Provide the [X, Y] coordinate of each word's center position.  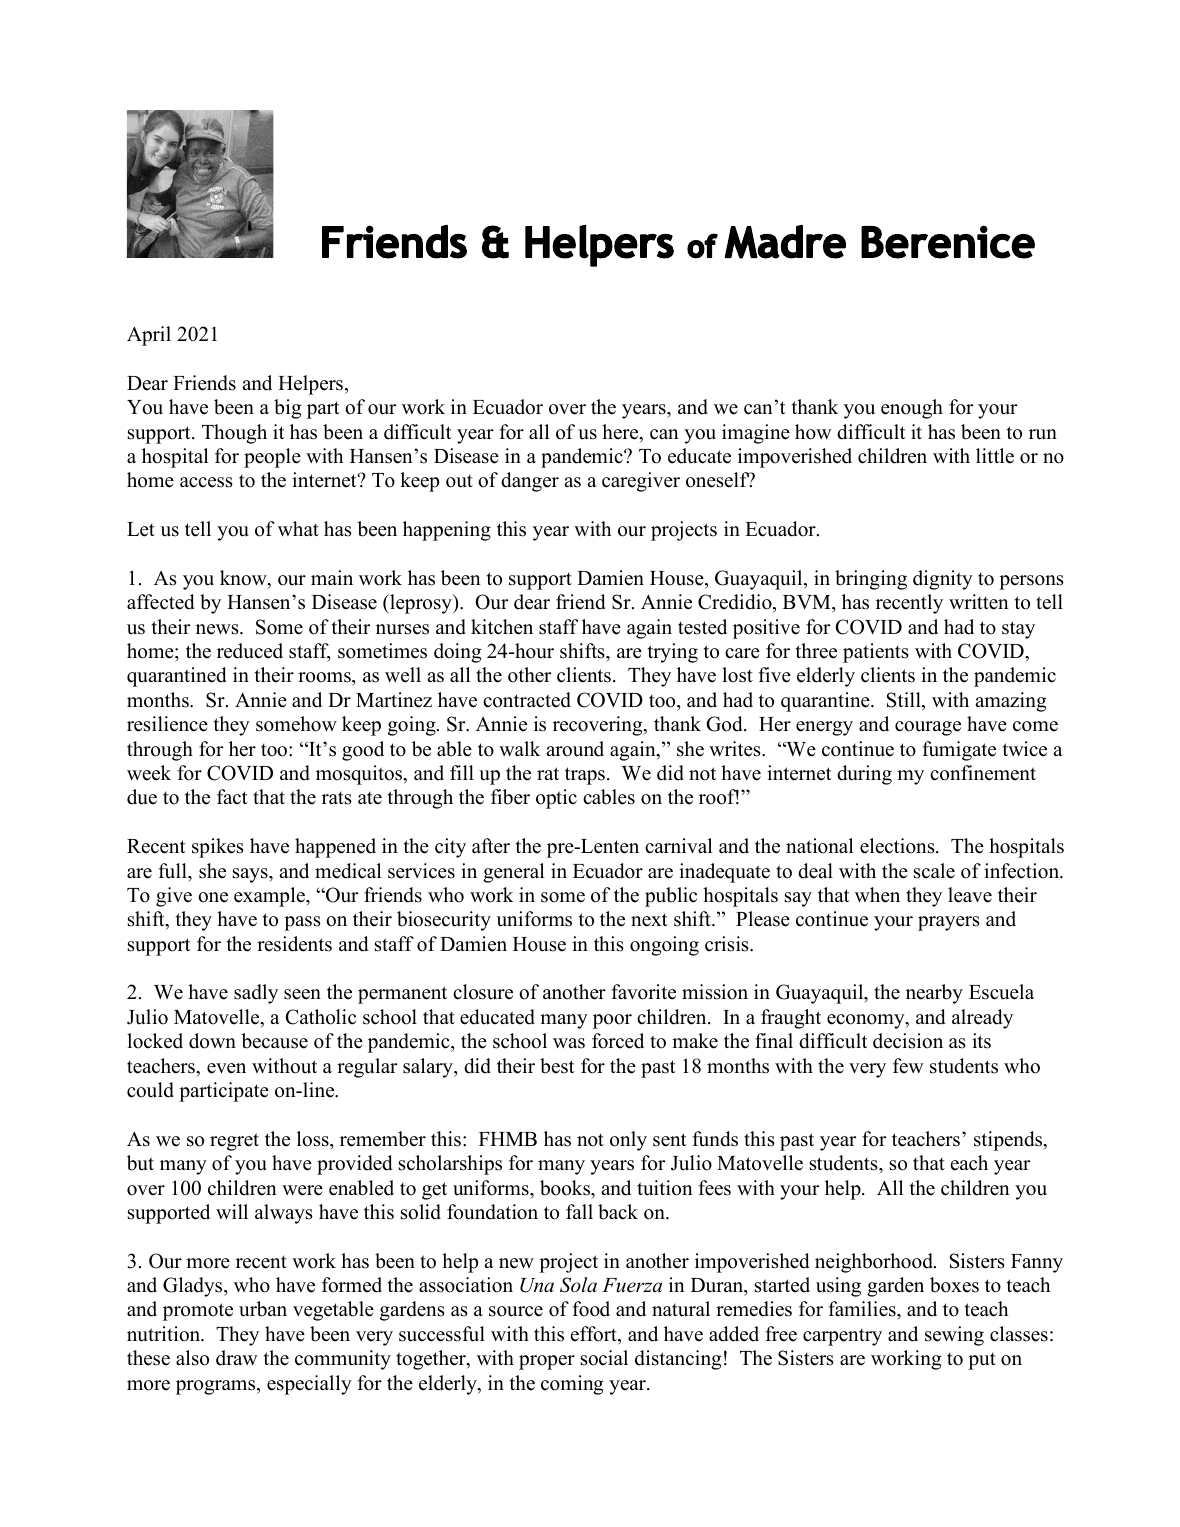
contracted [527, 700]
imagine [756, 434]
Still [905, 701]
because [274, 1041]
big [287, 409]
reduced [250, 651]
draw [237, 1358]
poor [612, 1021]
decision [908, 1041]
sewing [954, 1336]
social [604, 1358]
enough [912, 409]
